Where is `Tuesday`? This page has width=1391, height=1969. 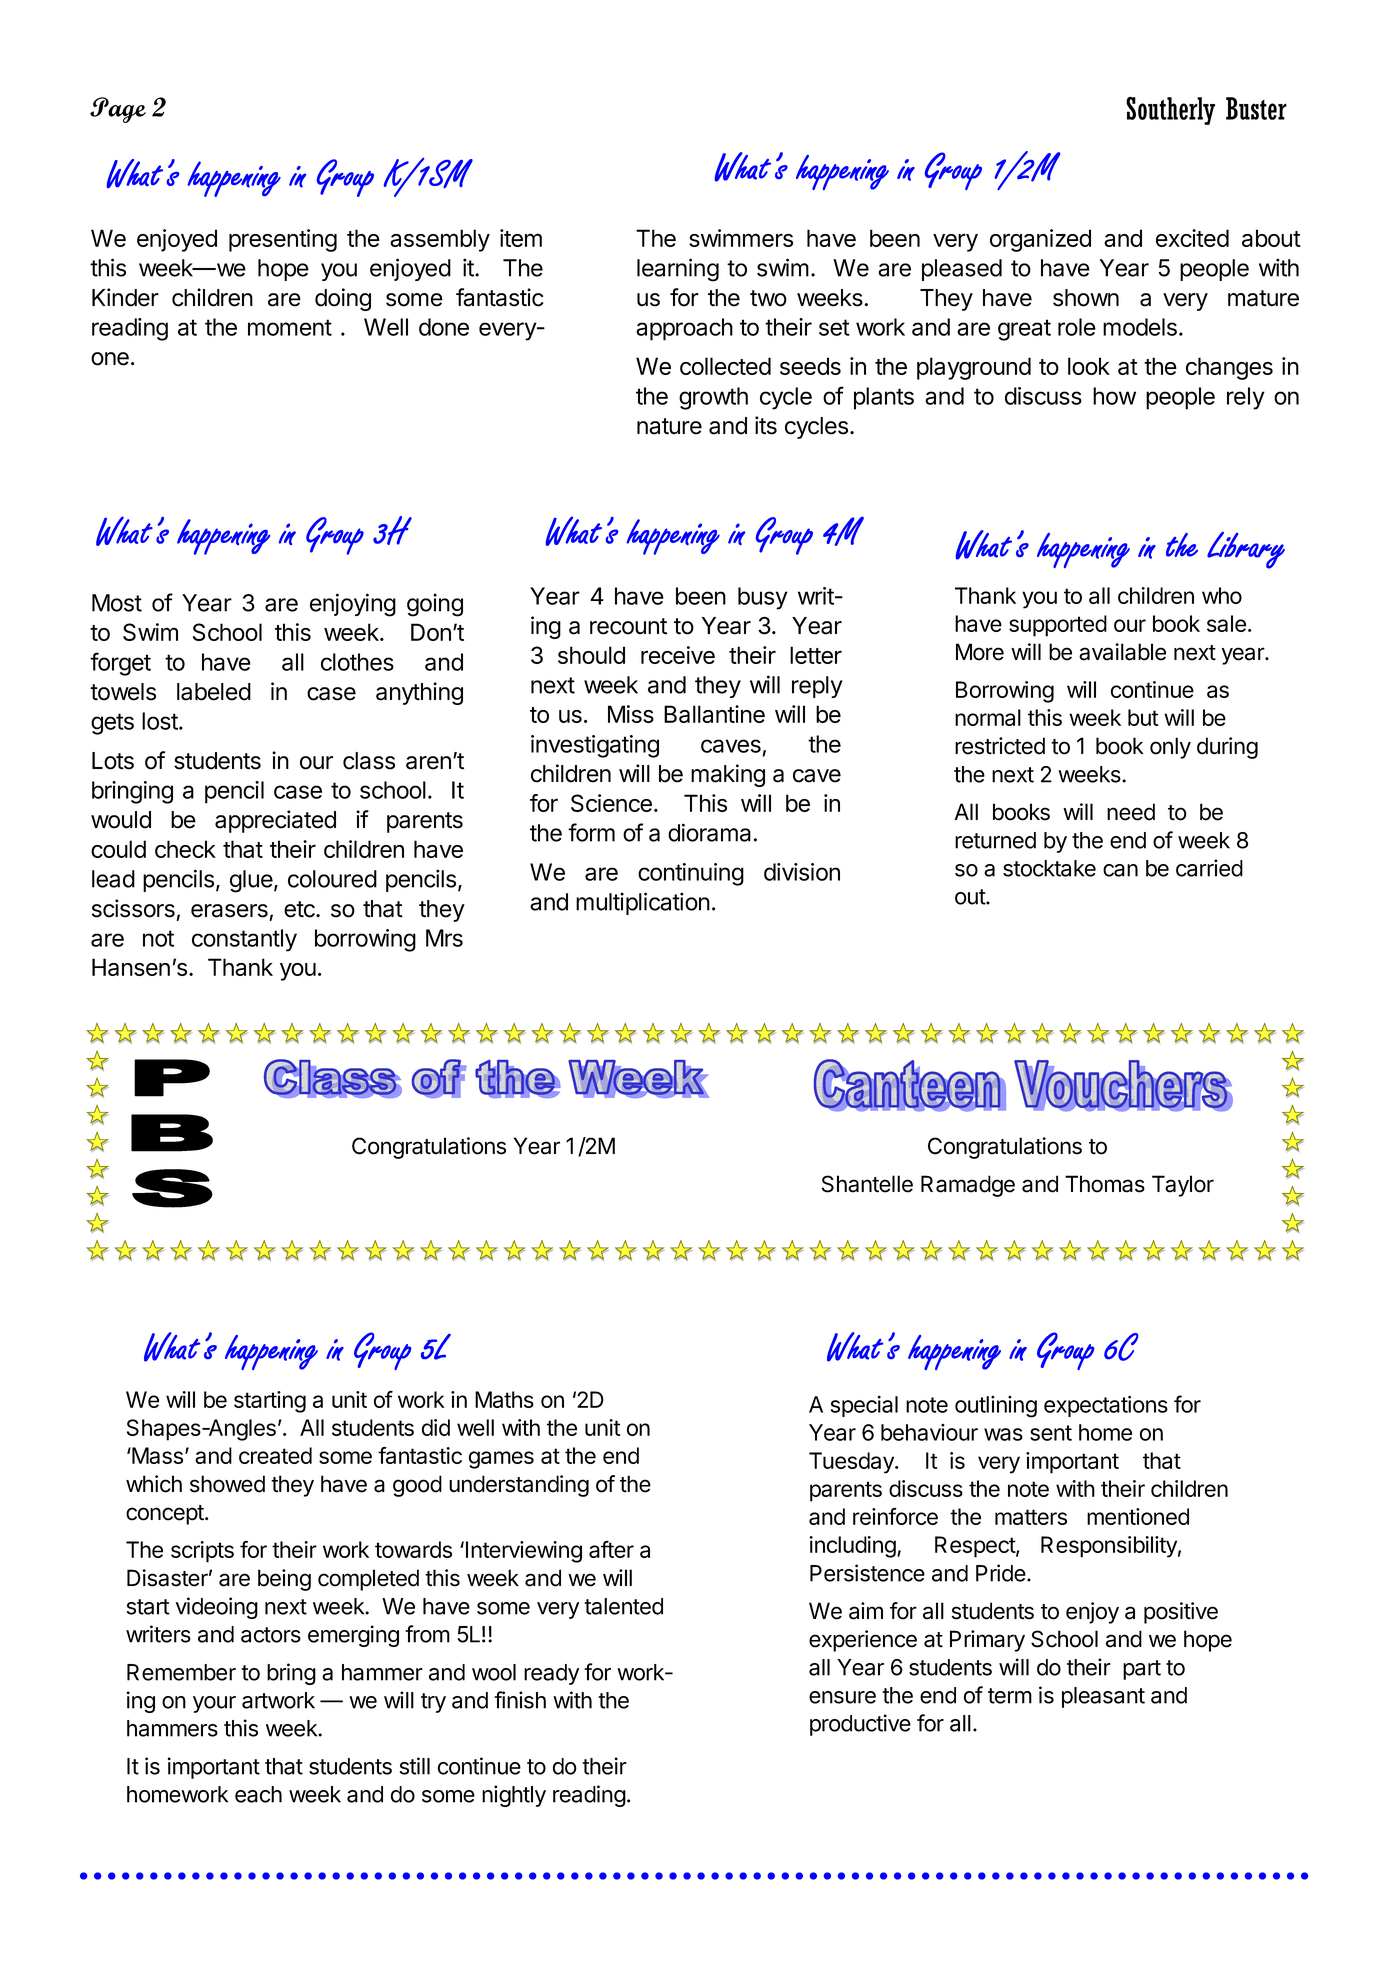 Tuesday is located at coordinates (852, 1463).
